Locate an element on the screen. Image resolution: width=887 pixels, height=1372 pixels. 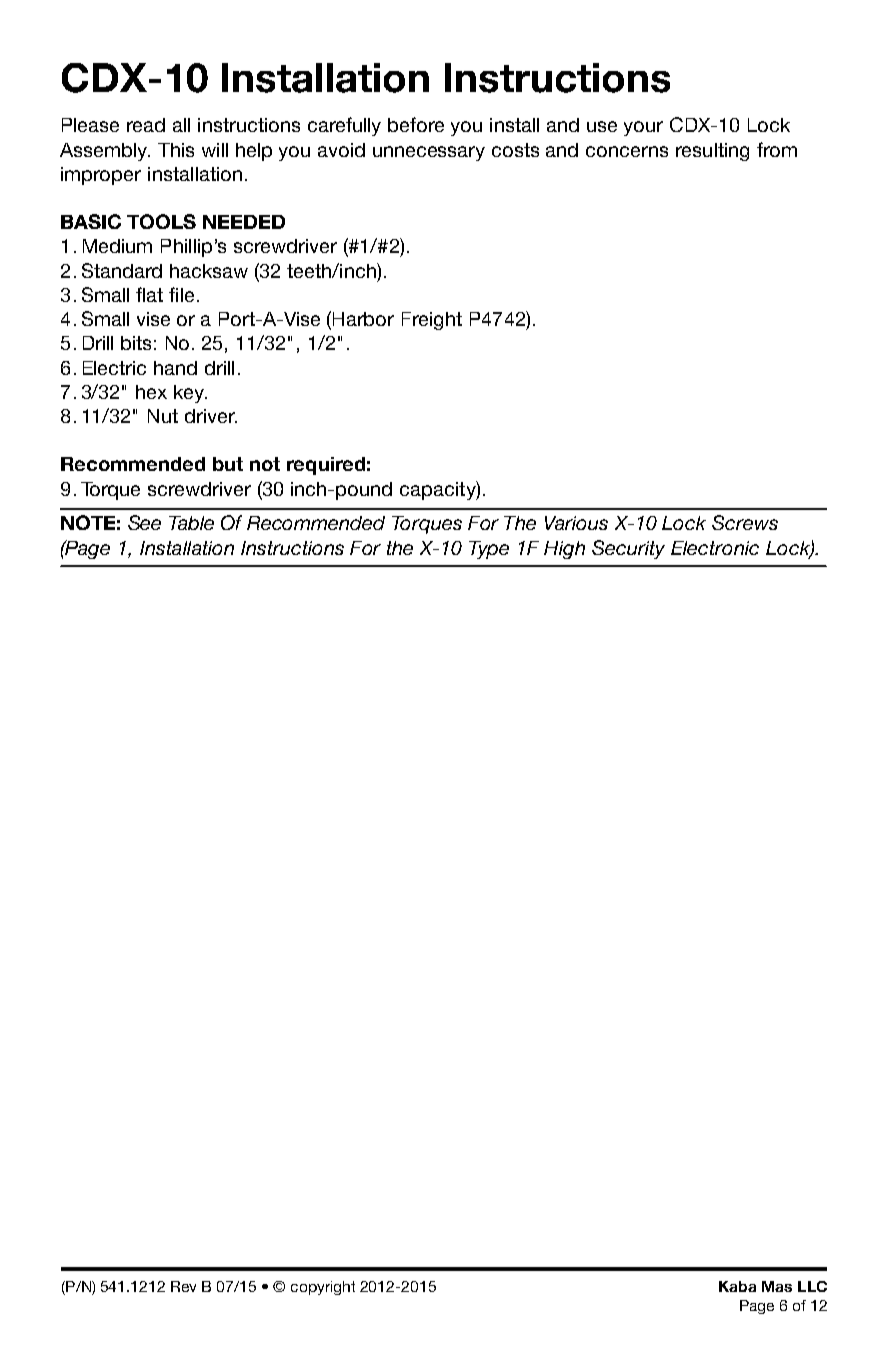
unnecessary is located at coordinates (429, 153).
